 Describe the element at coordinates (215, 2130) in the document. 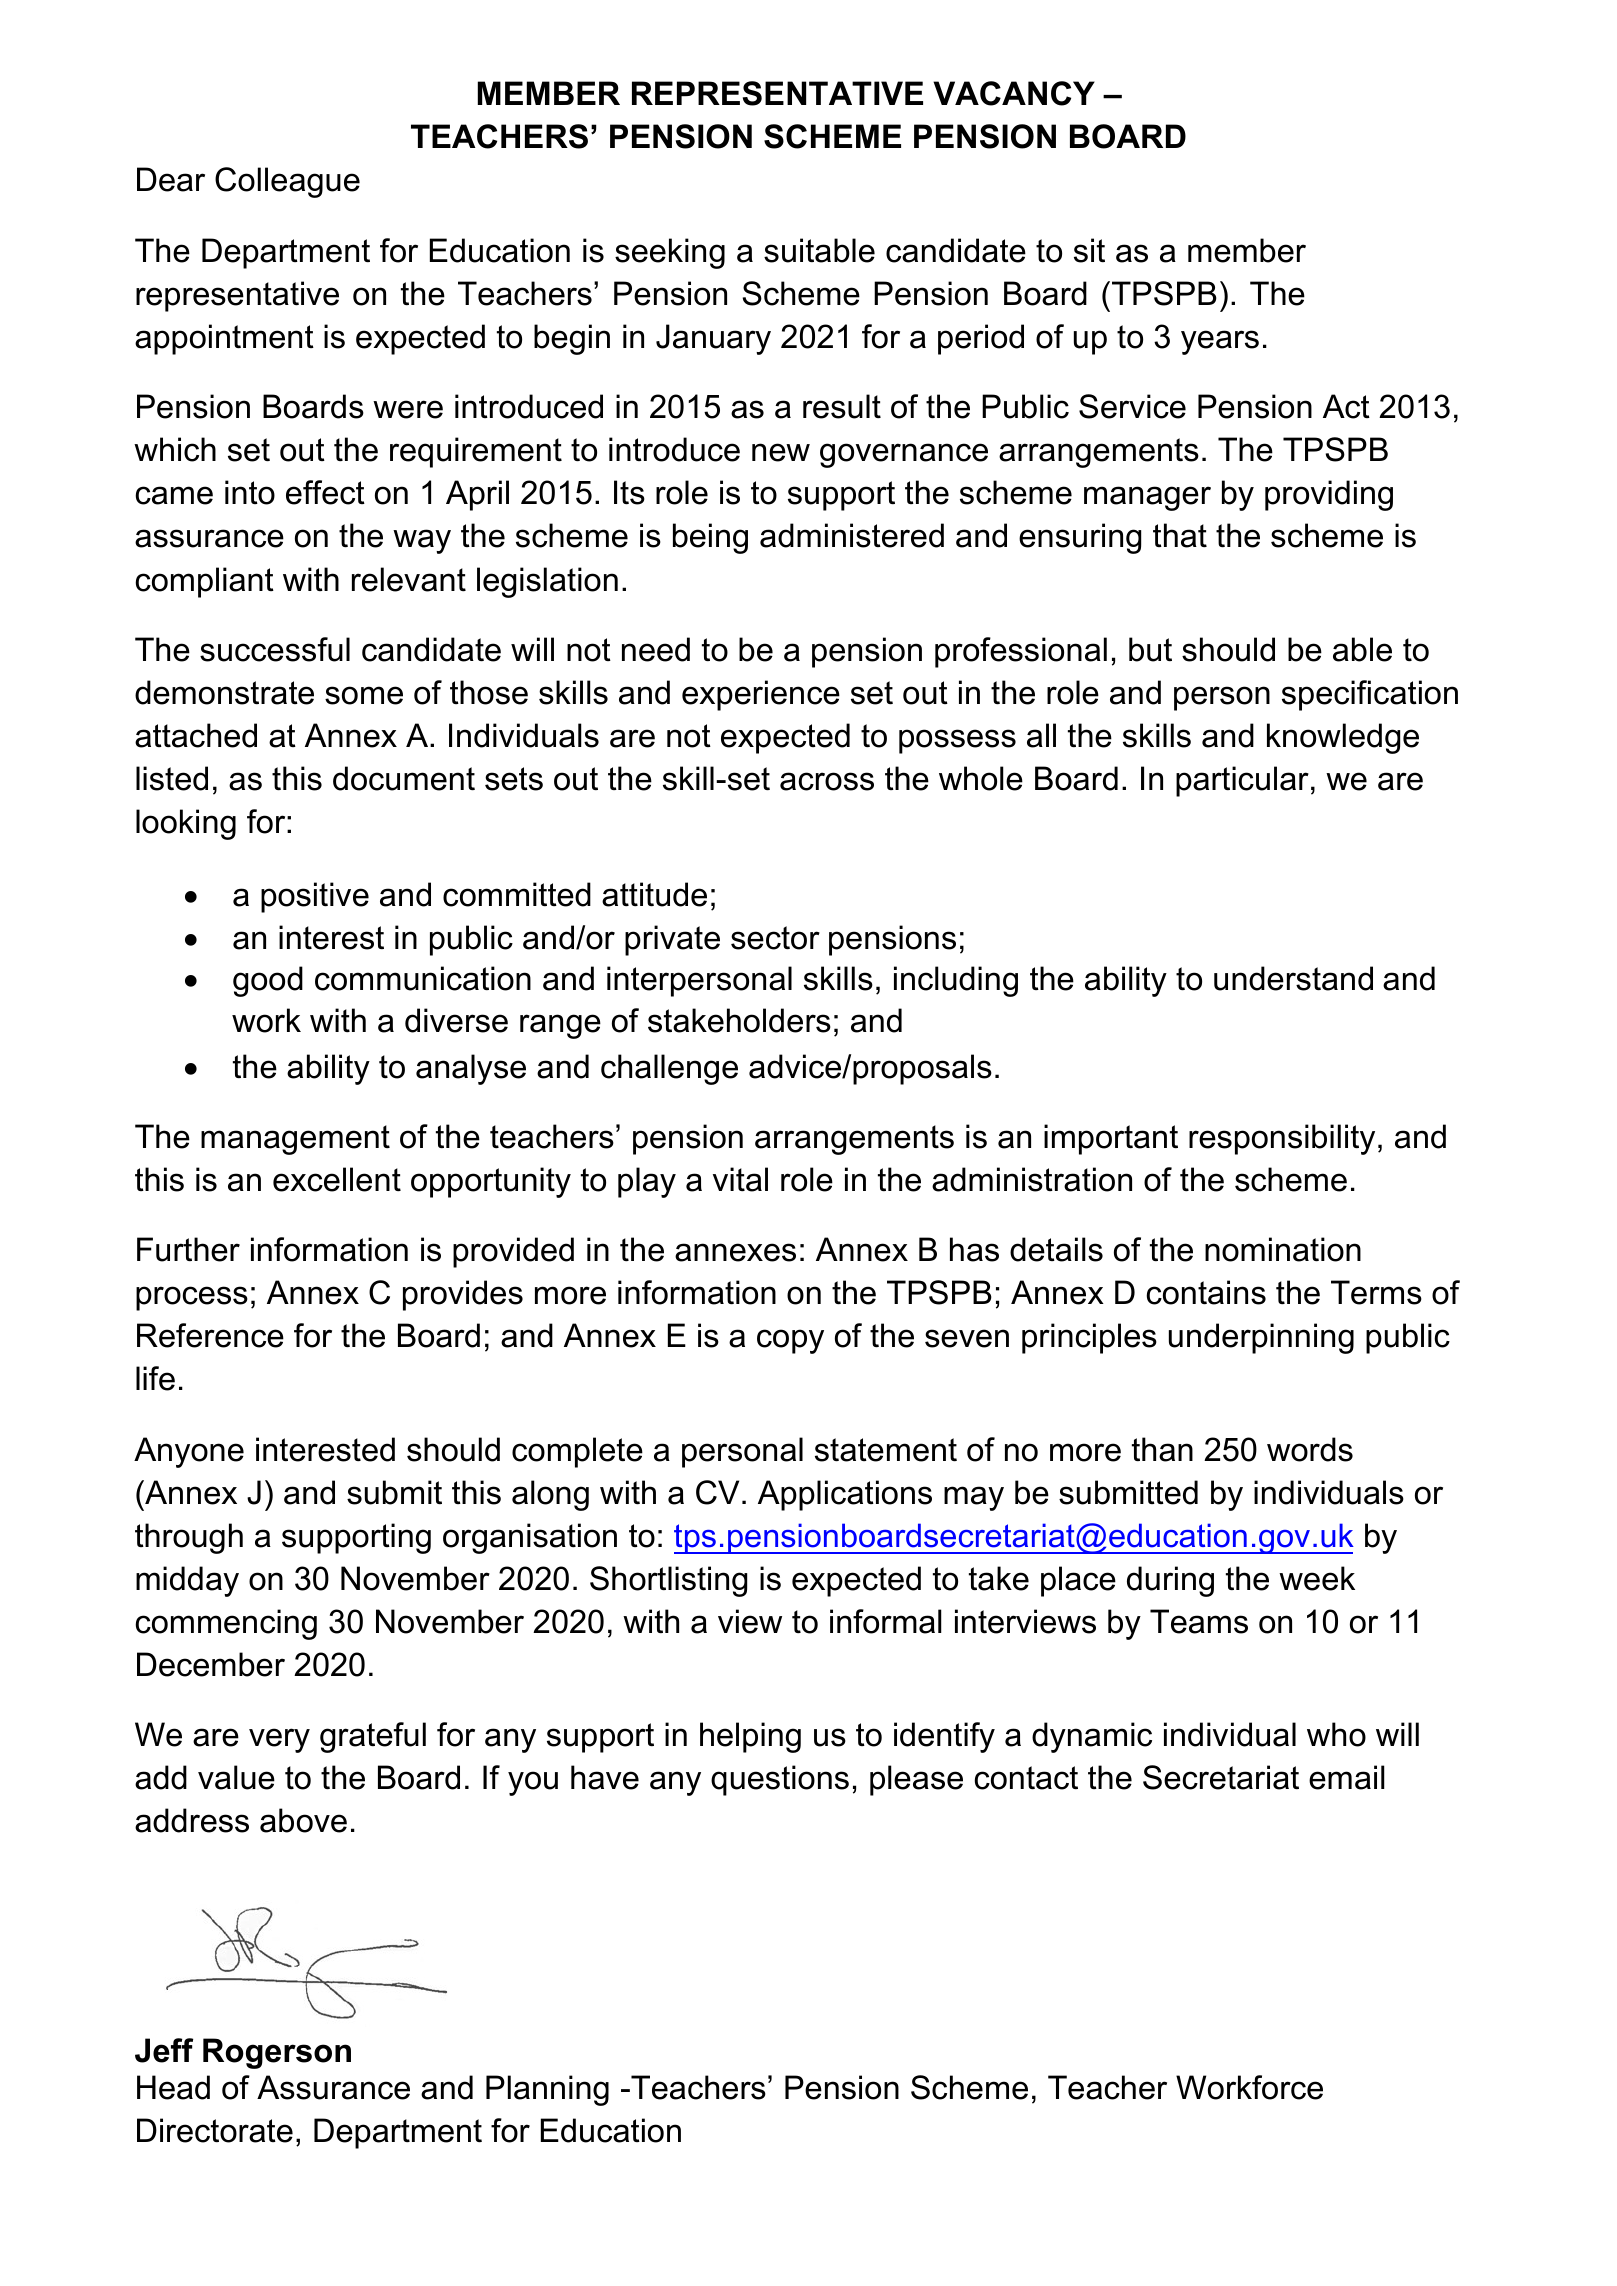

I see `Directorate` at that location.
